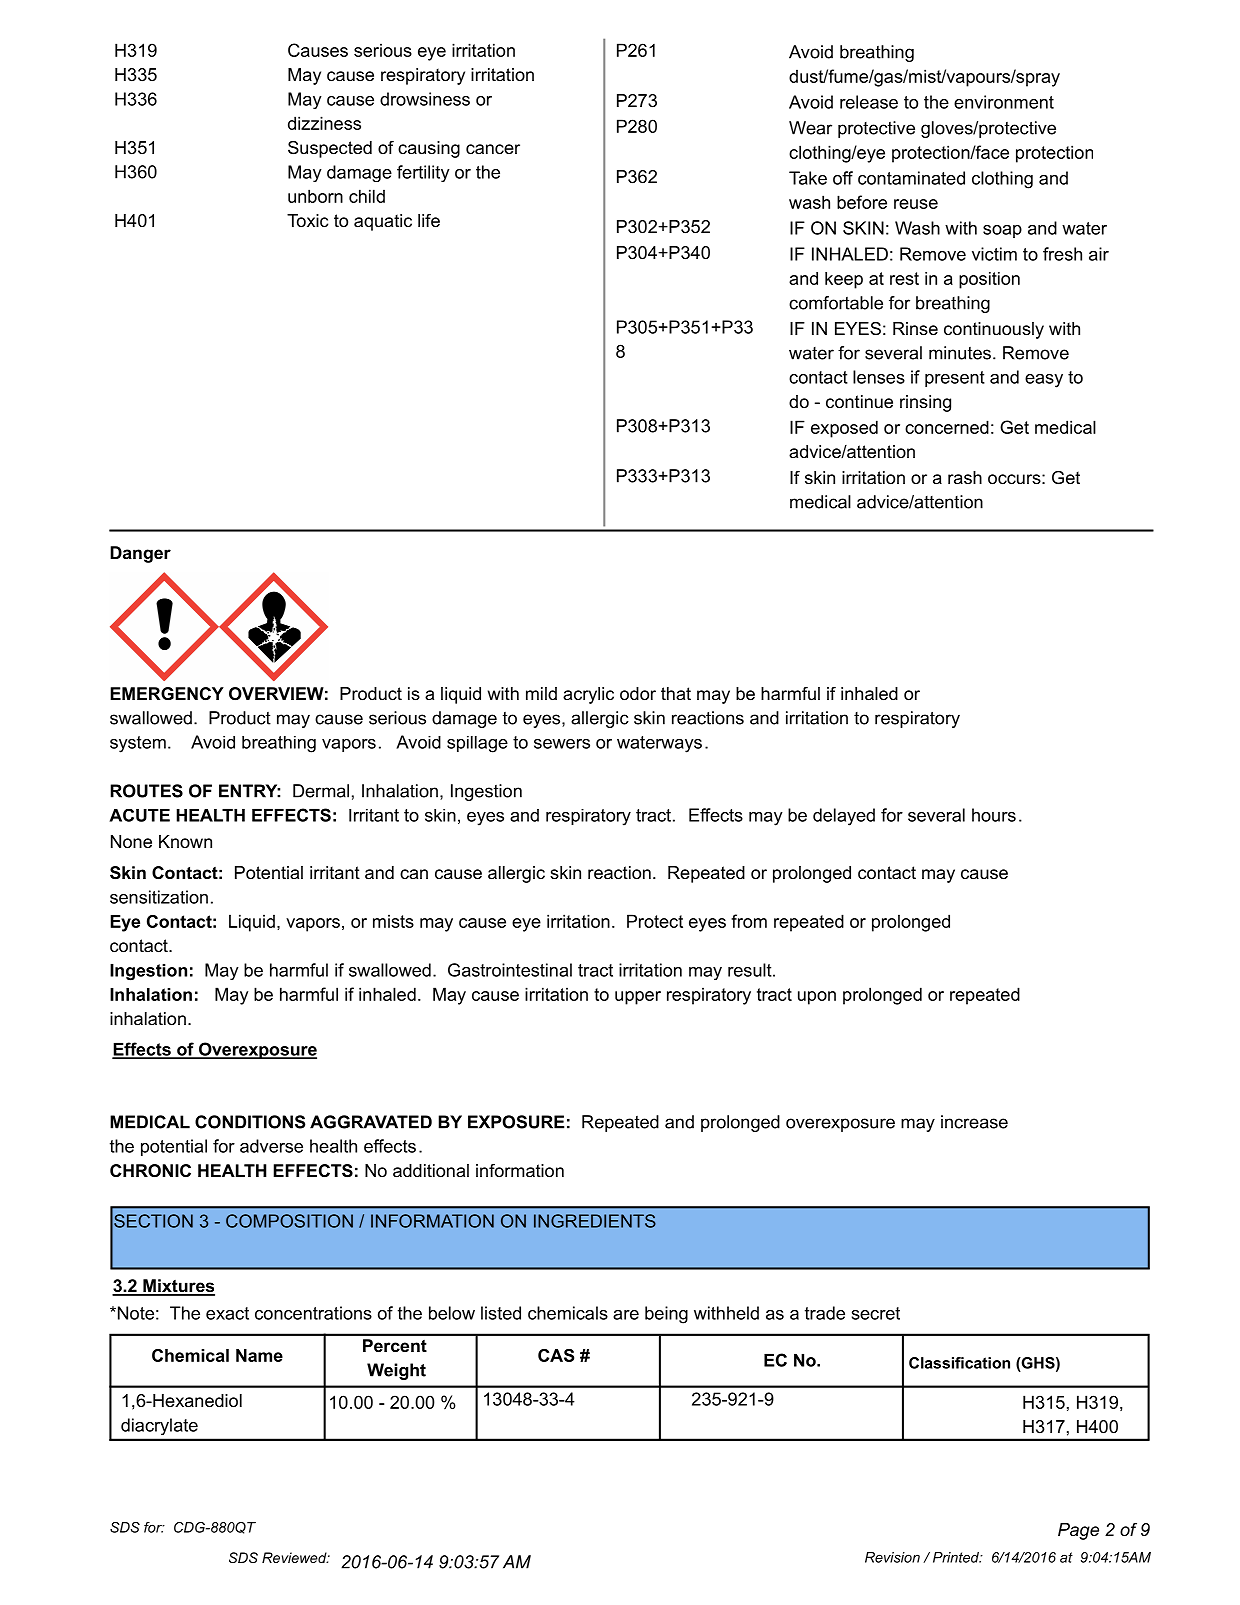 This screenshot has height=1605, width=1240. What do you see at coordinates (595, 1221) in the screenshot?
I see `INGREDIENTS` at bounding box center [595, 1221].
